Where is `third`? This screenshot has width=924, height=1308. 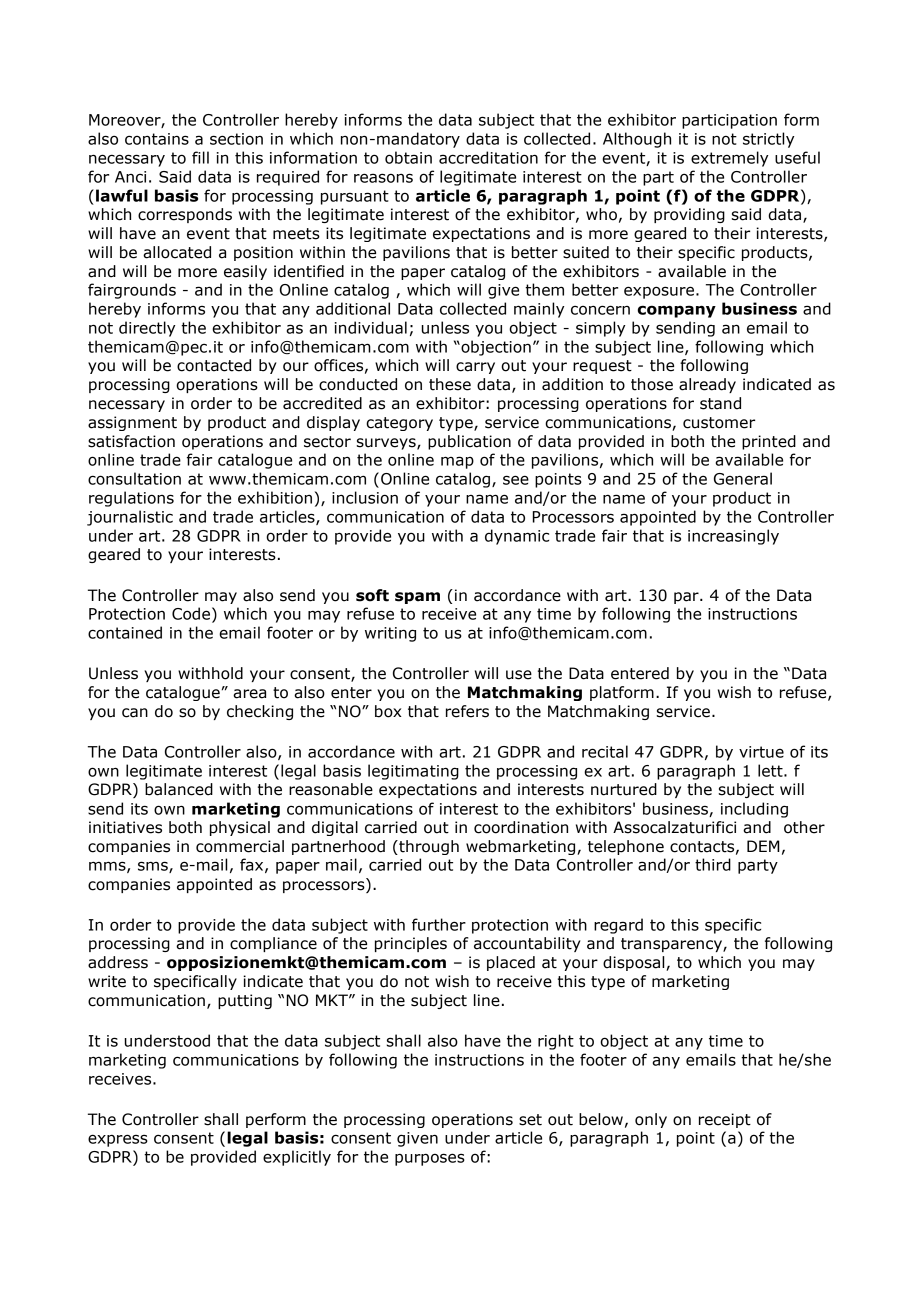
third is located at coordinates (713, 864).
